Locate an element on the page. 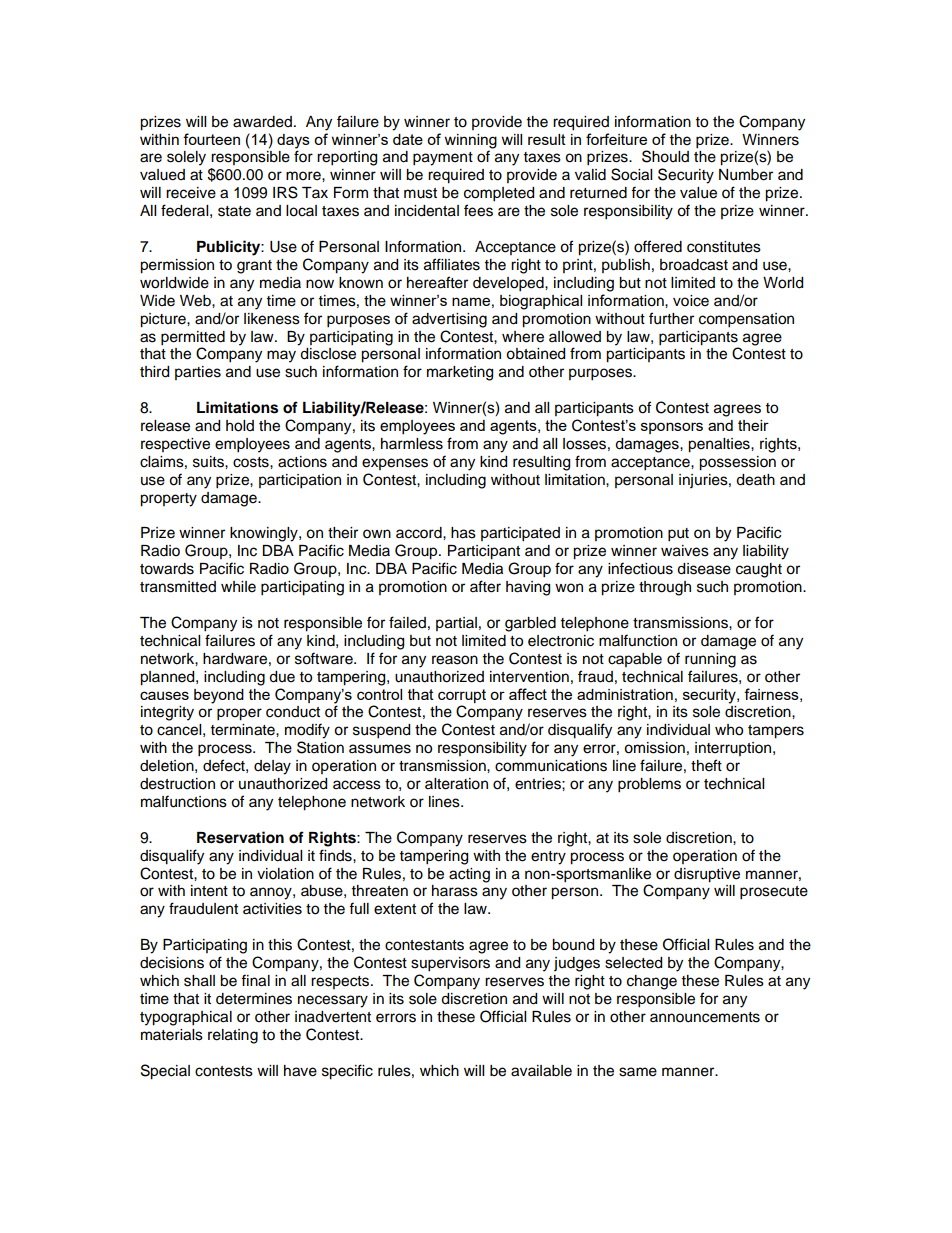 This page has height=1233, width=952. while is located at coordinates (238, 587).
